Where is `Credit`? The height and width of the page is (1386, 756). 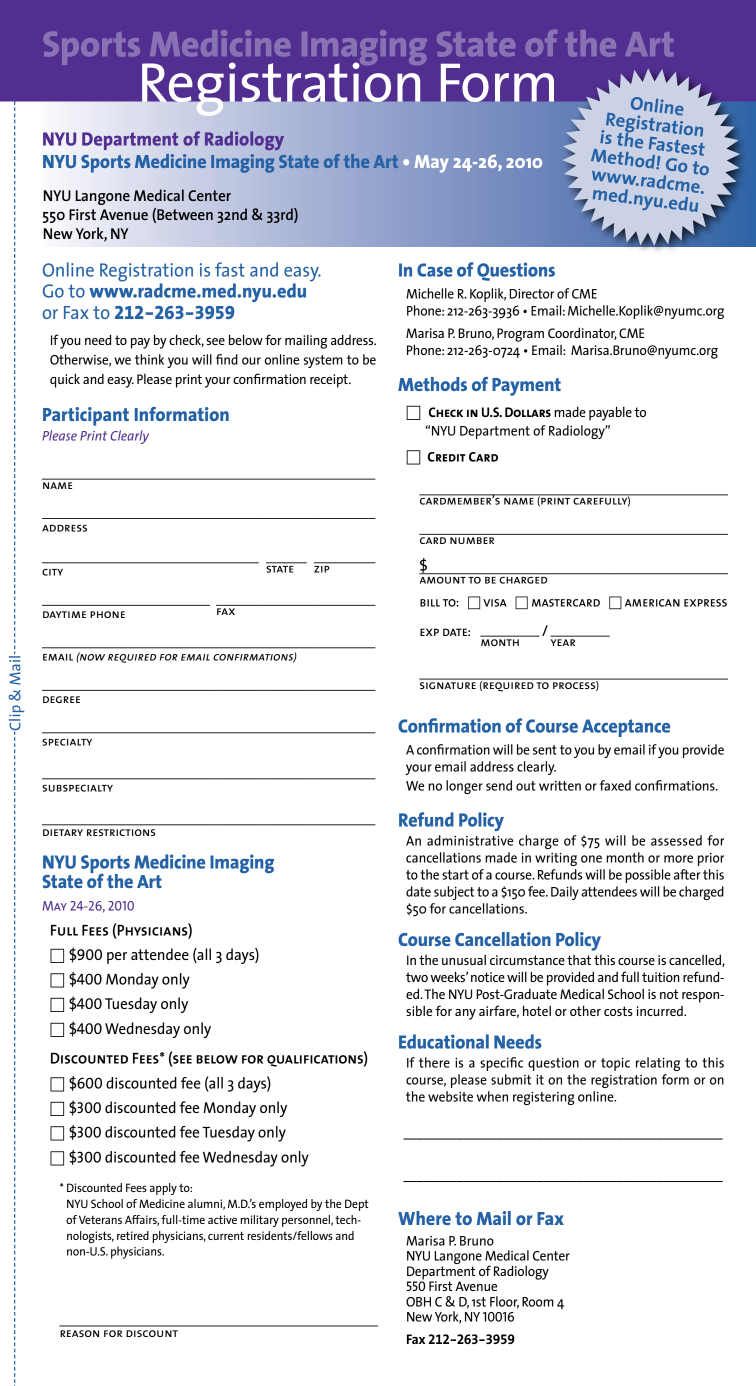 Credit is located at coordinates (447, 457).
